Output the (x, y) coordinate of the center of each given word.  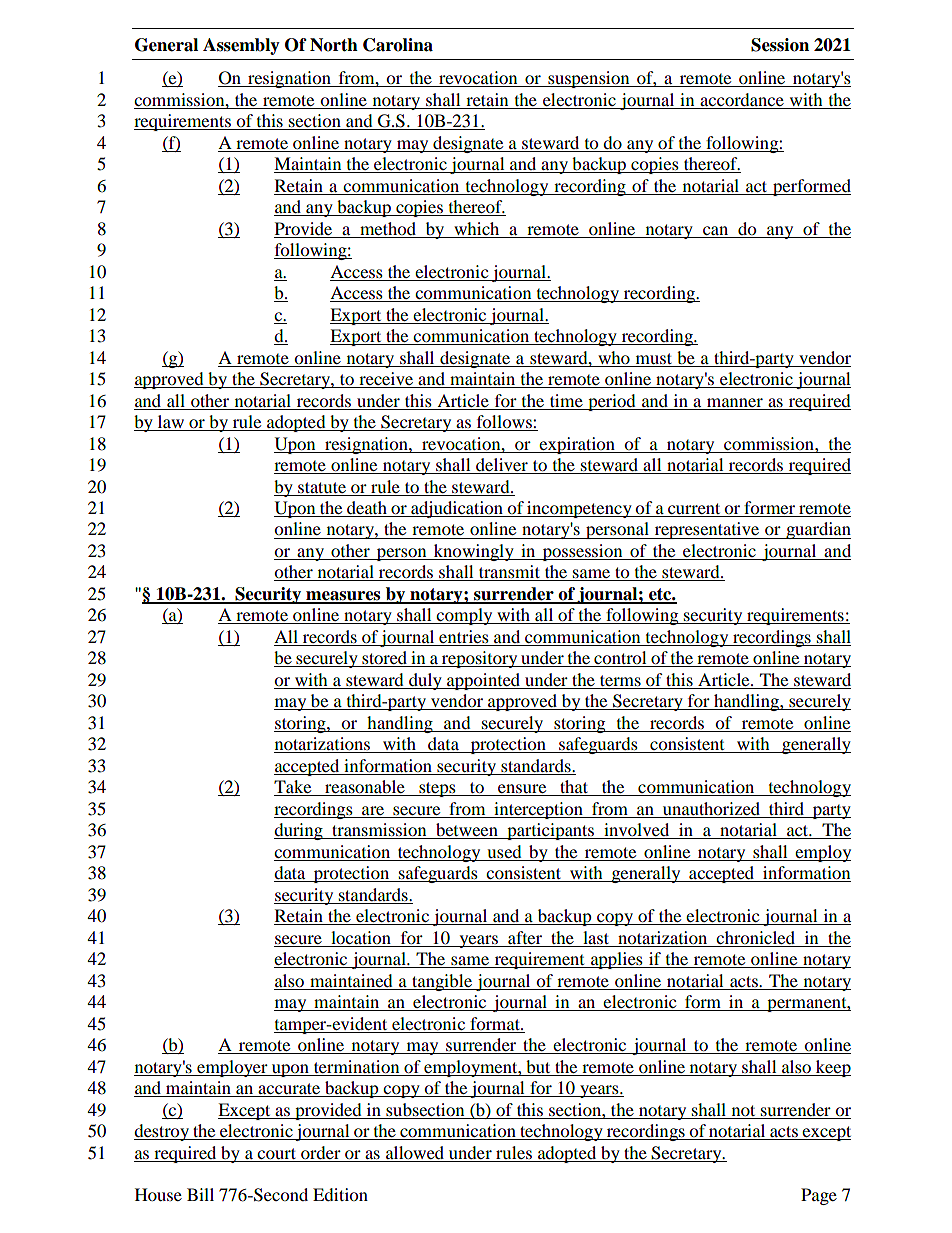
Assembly (241, 46)
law (170, 423)
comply (465, 616)
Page (819, 1196)
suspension (589, 79)
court (276, 1153)
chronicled (755, 937)
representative (707, 530)
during (299, 831)
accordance (742, 99)
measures (343, 597)
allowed (415, 1152)
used (504, 851)
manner (735, 402)
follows (504, 423)
